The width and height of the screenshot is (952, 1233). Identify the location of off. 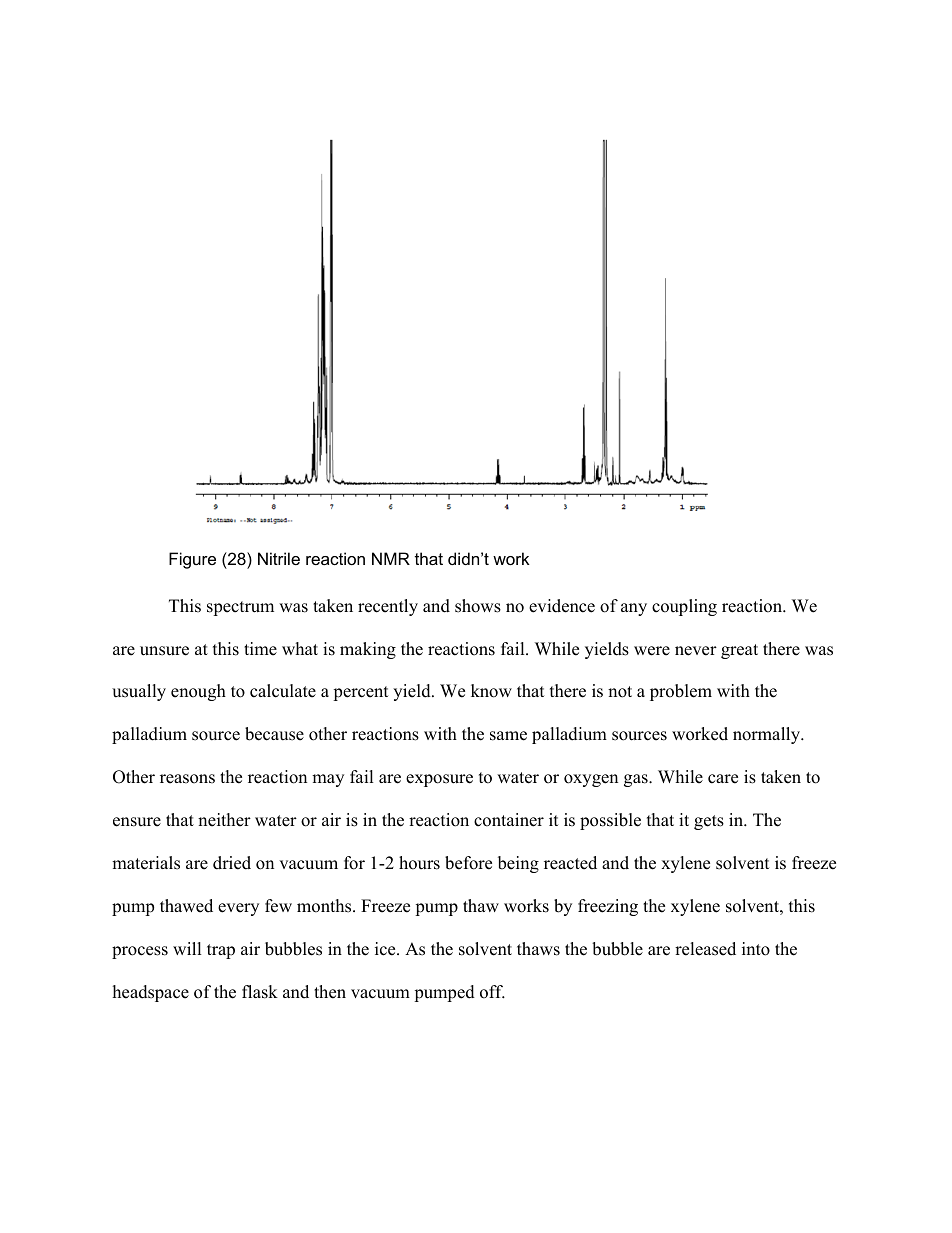
(492, 992).
